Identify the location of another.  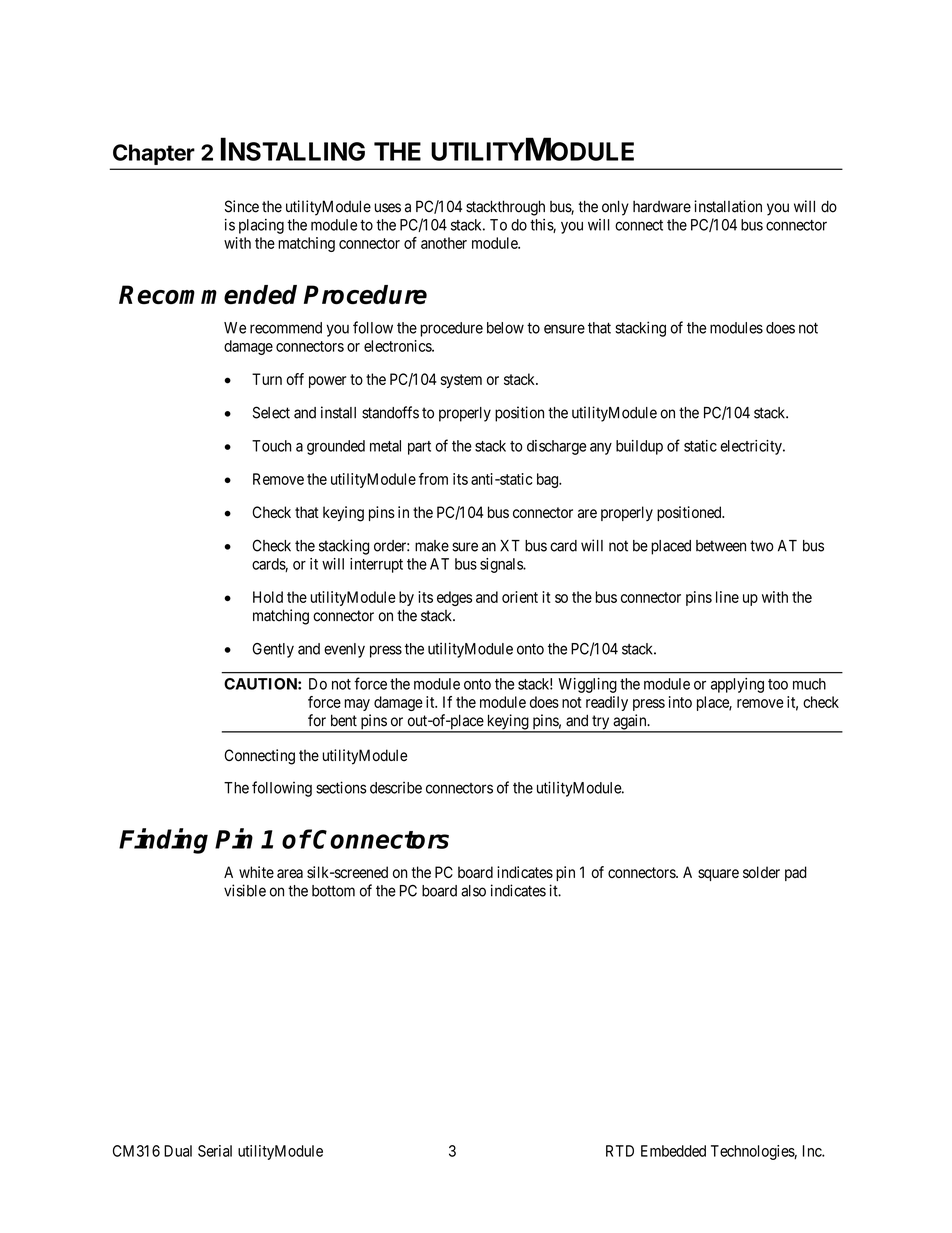
(444, 243).
